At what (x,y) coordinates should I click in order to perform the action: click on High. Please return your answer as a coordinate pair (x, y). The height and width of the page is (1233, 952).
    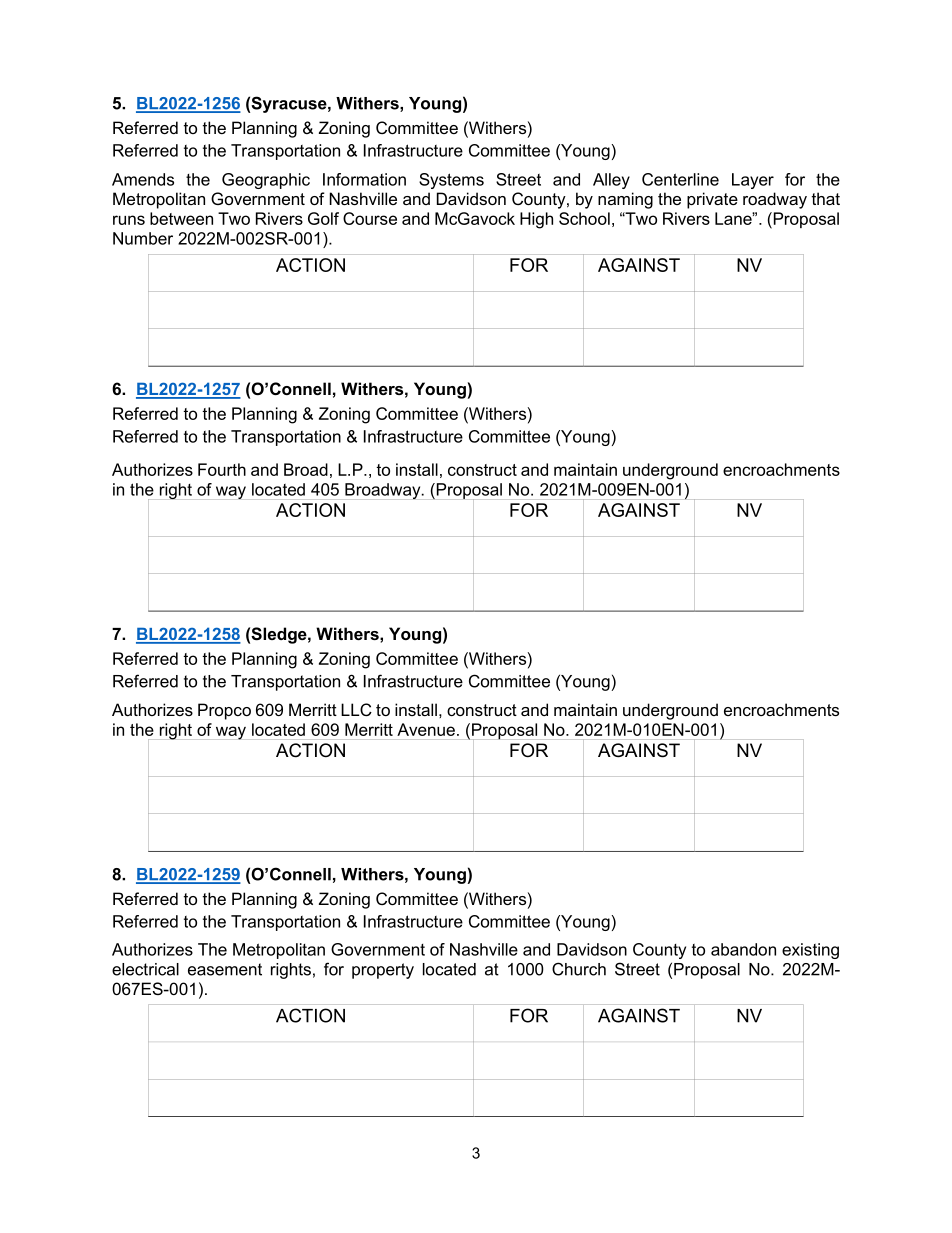
    Looking at the image, I should click on (536, 220).
